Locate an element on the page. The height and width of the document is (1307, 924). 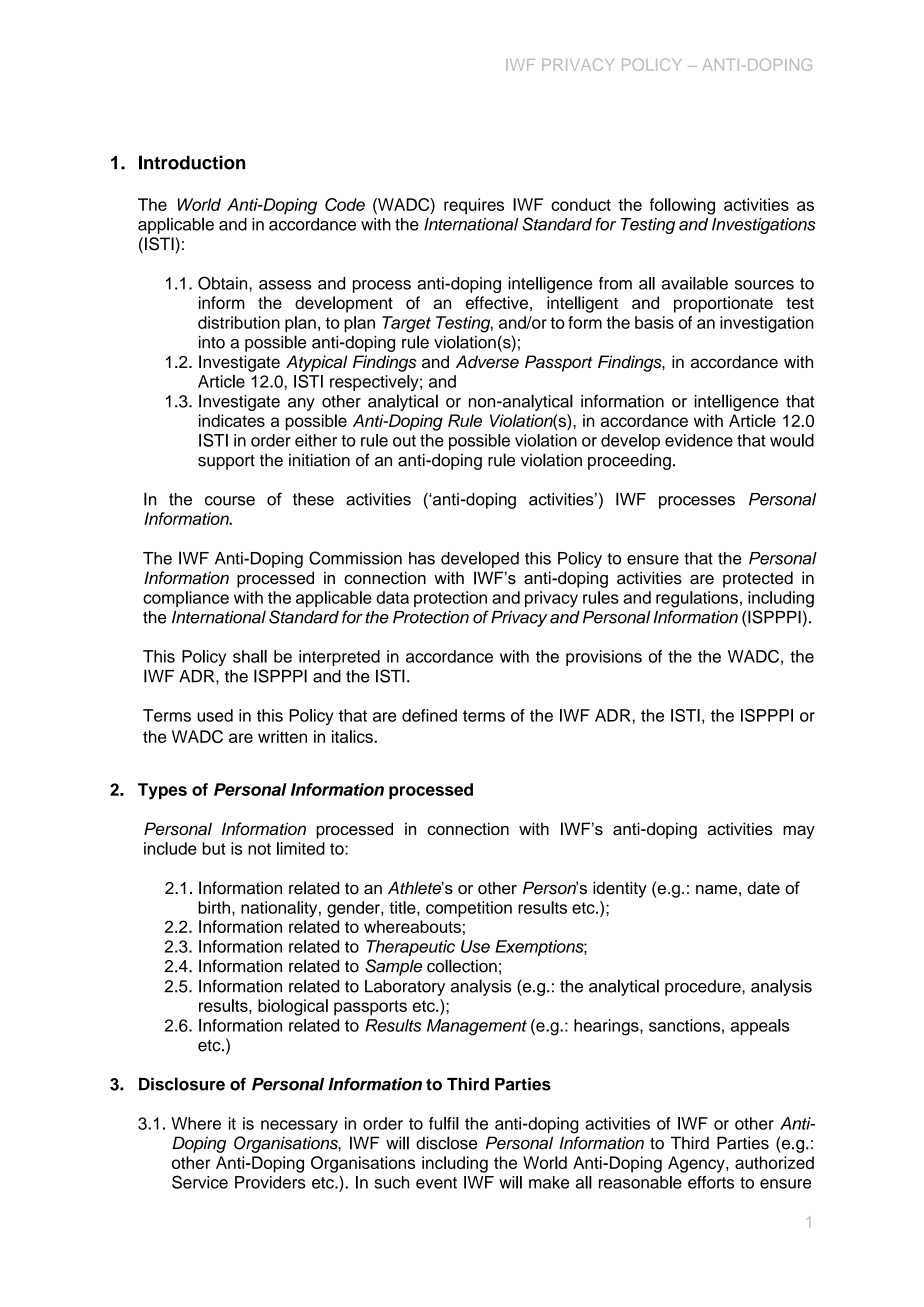
name is located at coordinates (716, 890).
